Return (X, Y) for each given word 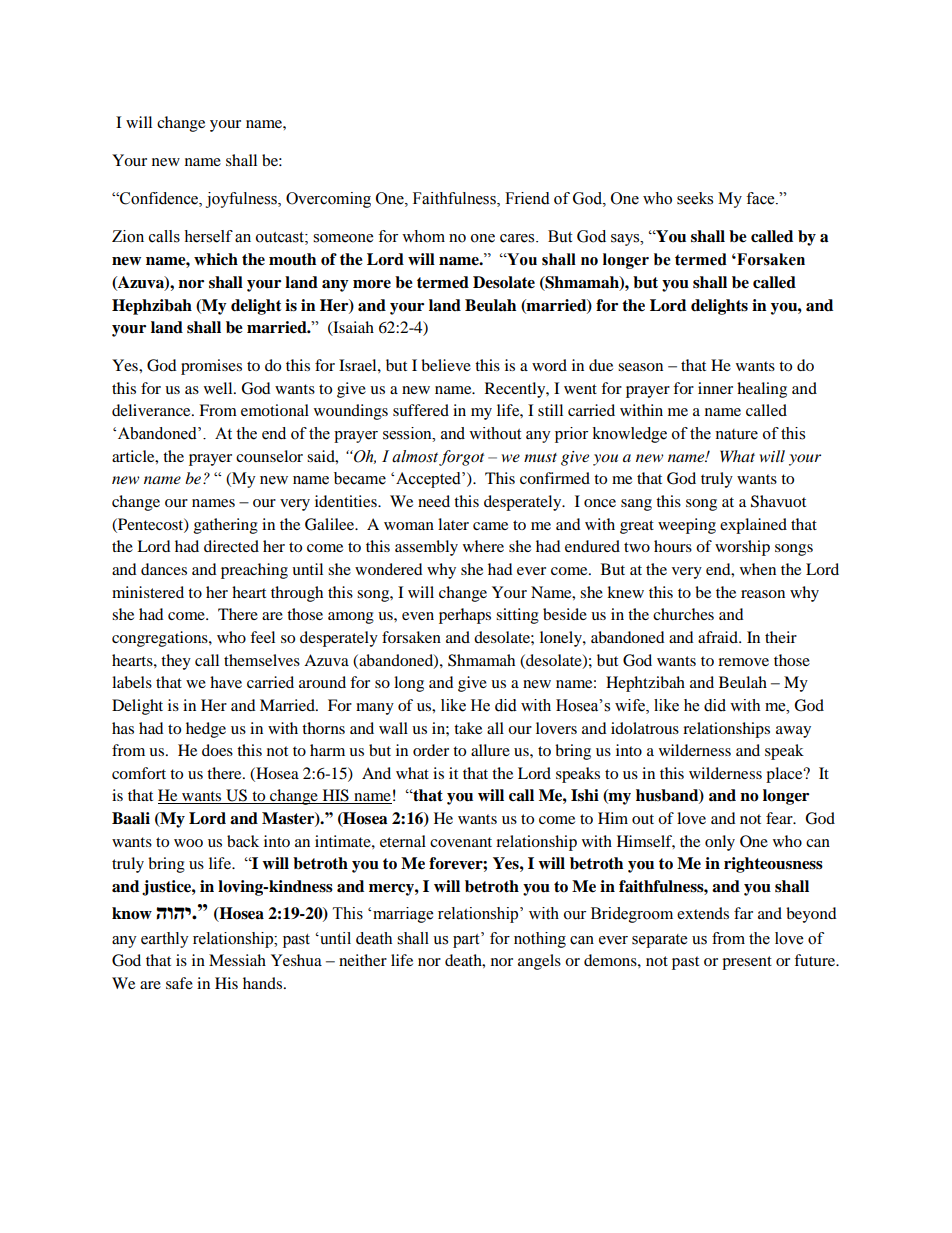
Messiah (237, 960)
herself (208, 236)
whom (423, 236)
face (761, 198)
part (467, 940)
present (747, 963)
